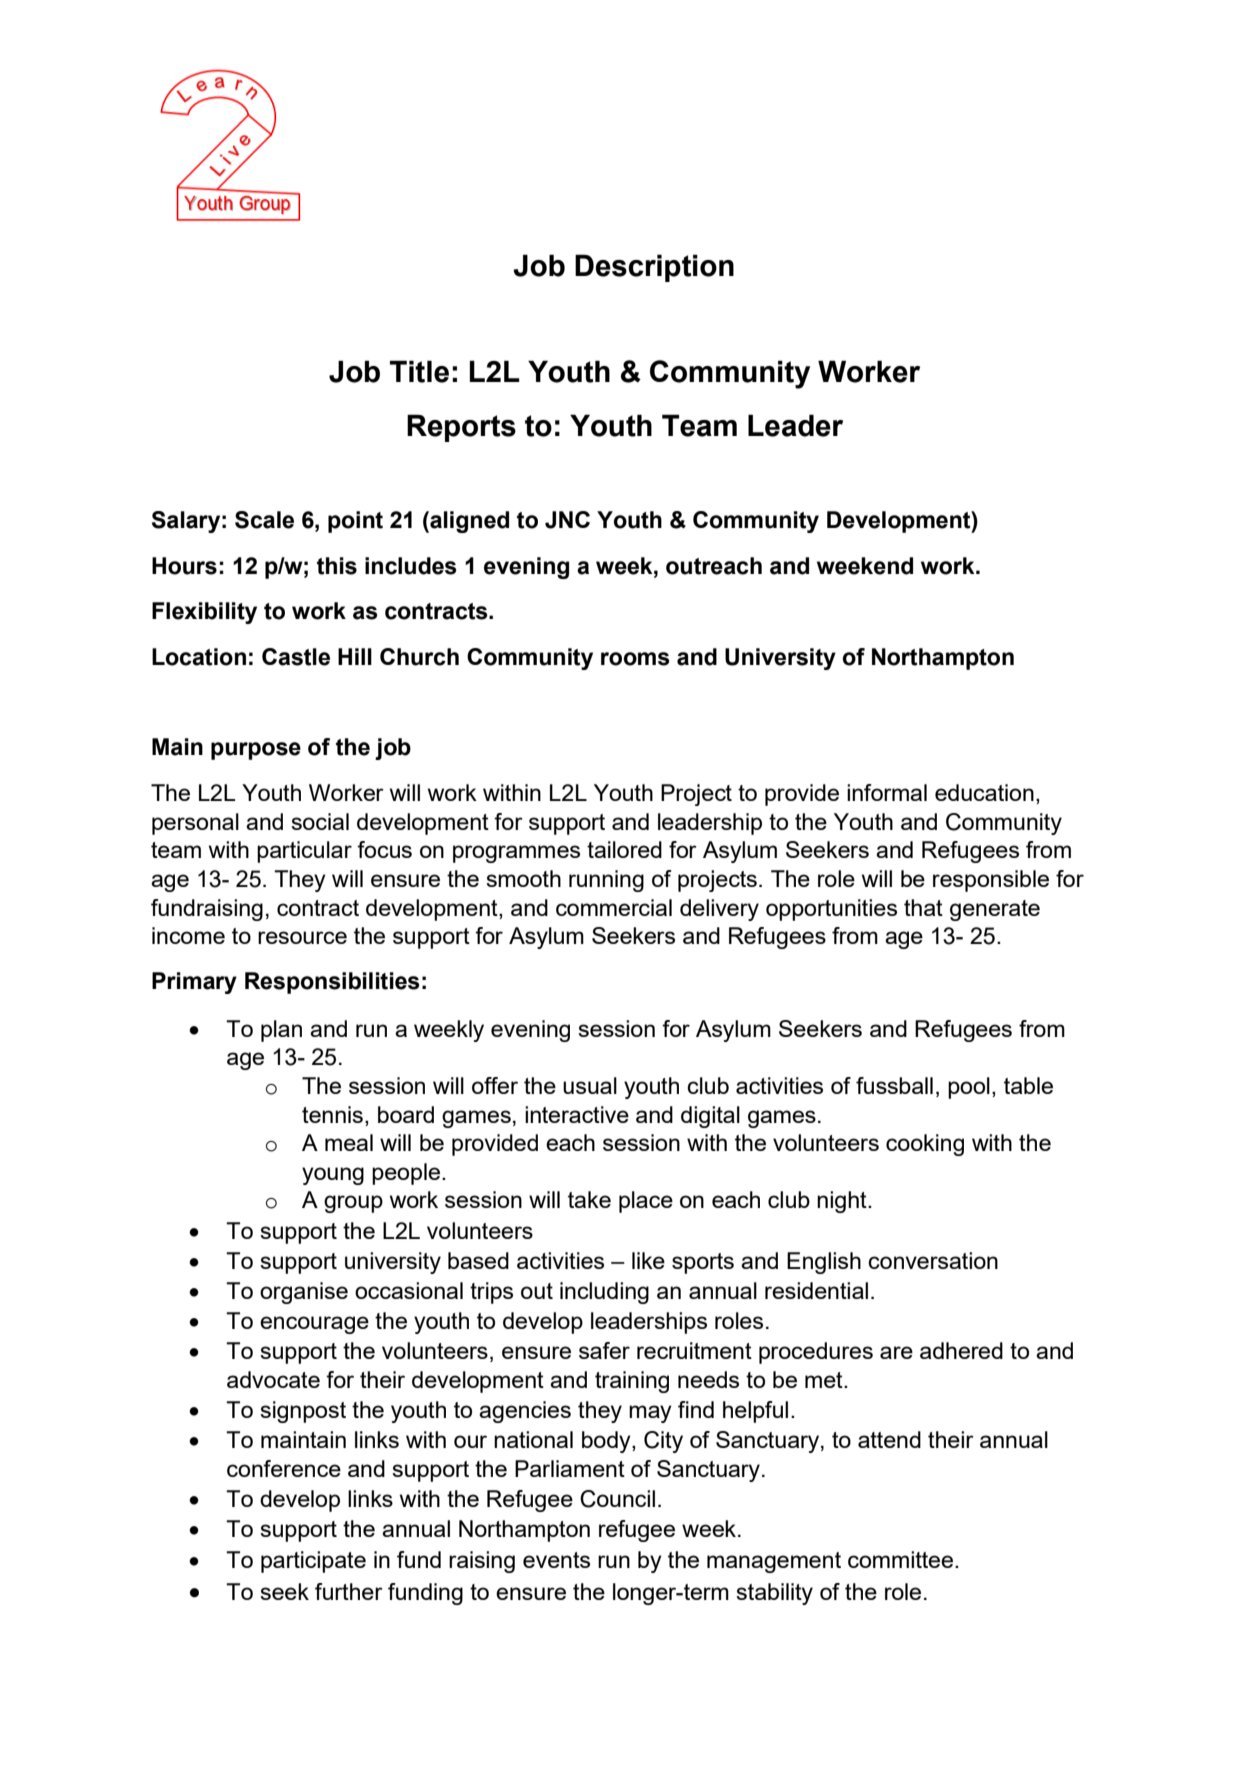 The width and height of the document is (1249, 1766). What do you see at coordinates (313, 1562) in the document?
I see `participate` at bounding box center [313, 1562].
